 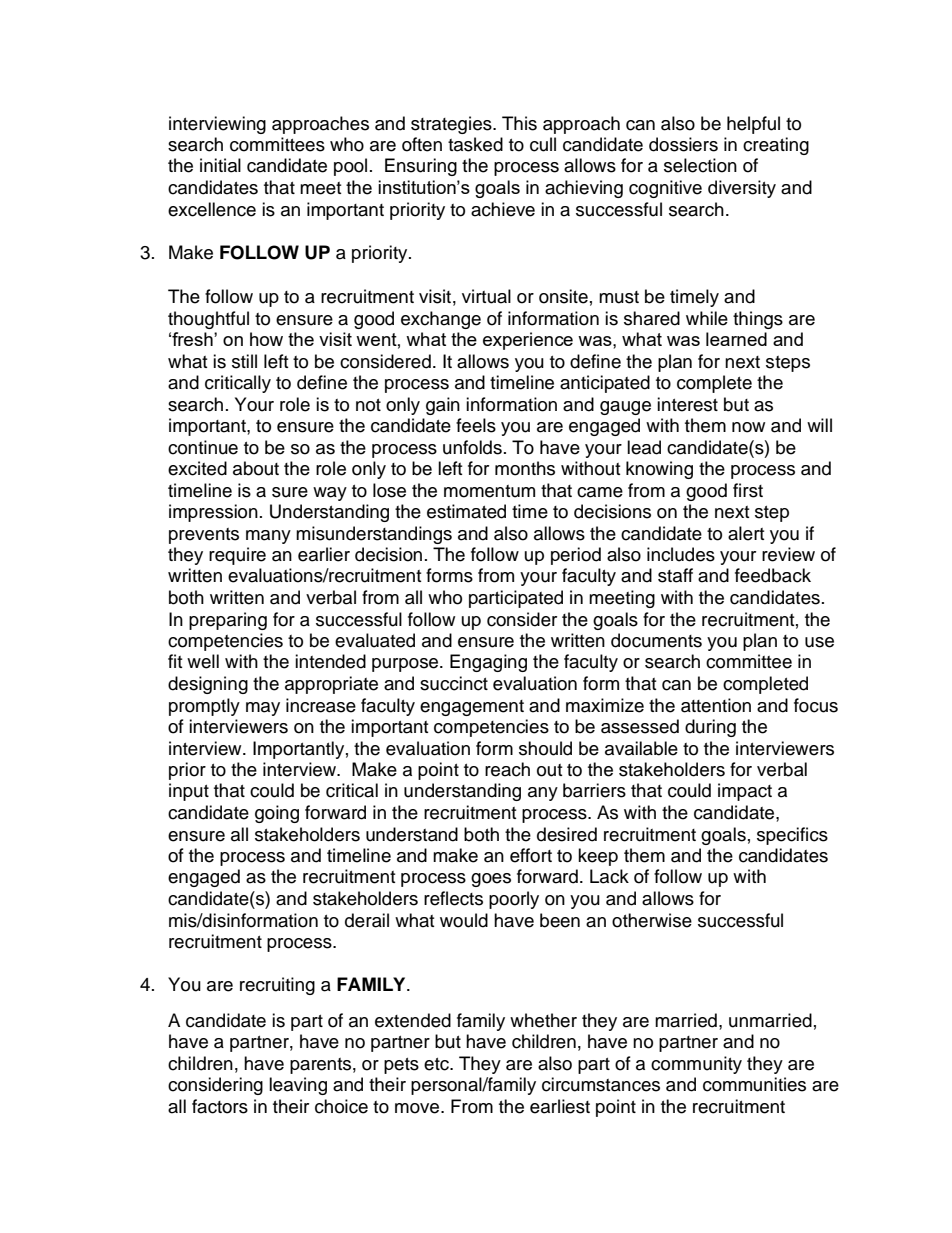 What do you see at coordinates (228, 621) in the screenshot?
I see `preparing` at bounding box center [228, 621].
